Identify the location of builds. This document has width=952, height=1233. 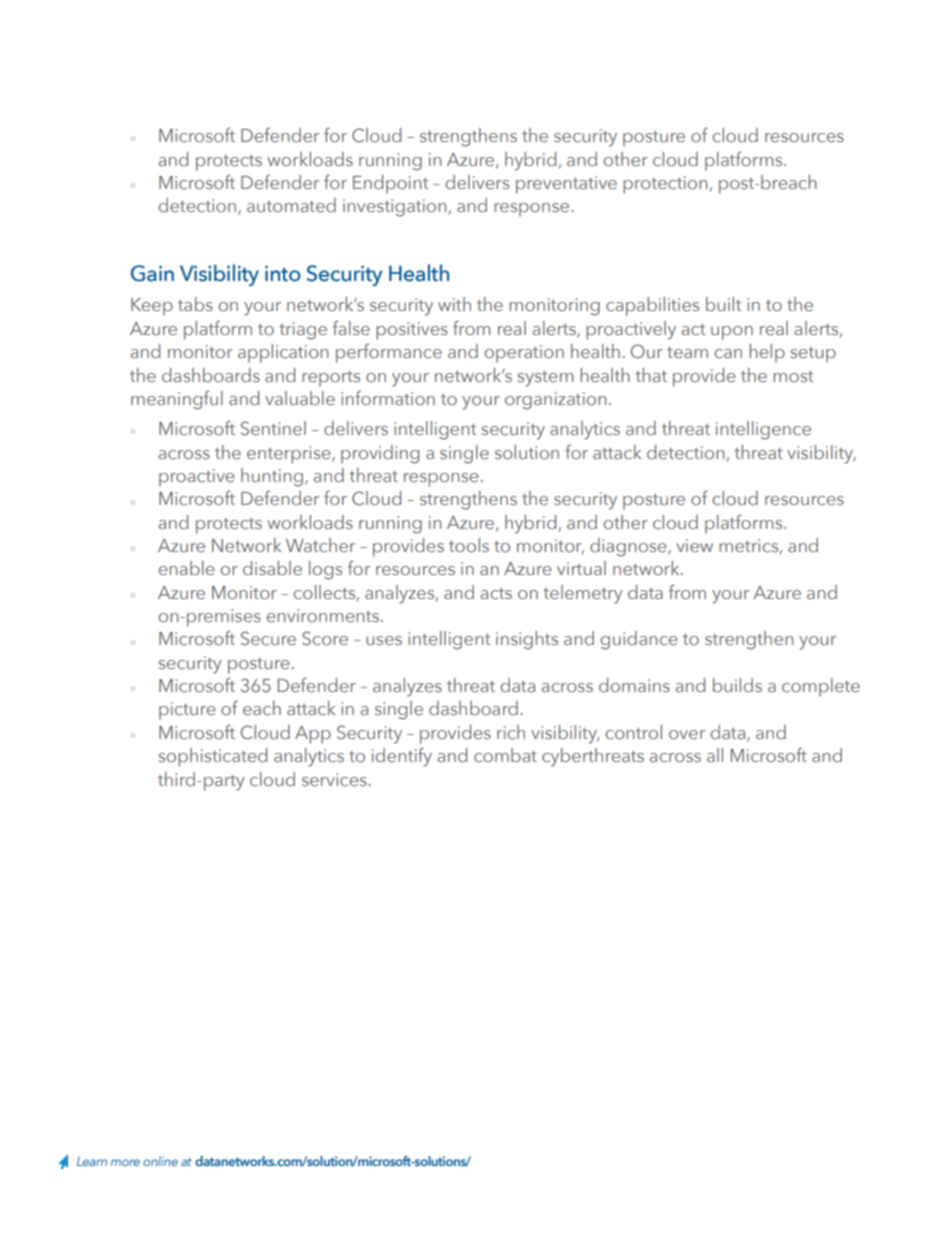
(737, 685).
